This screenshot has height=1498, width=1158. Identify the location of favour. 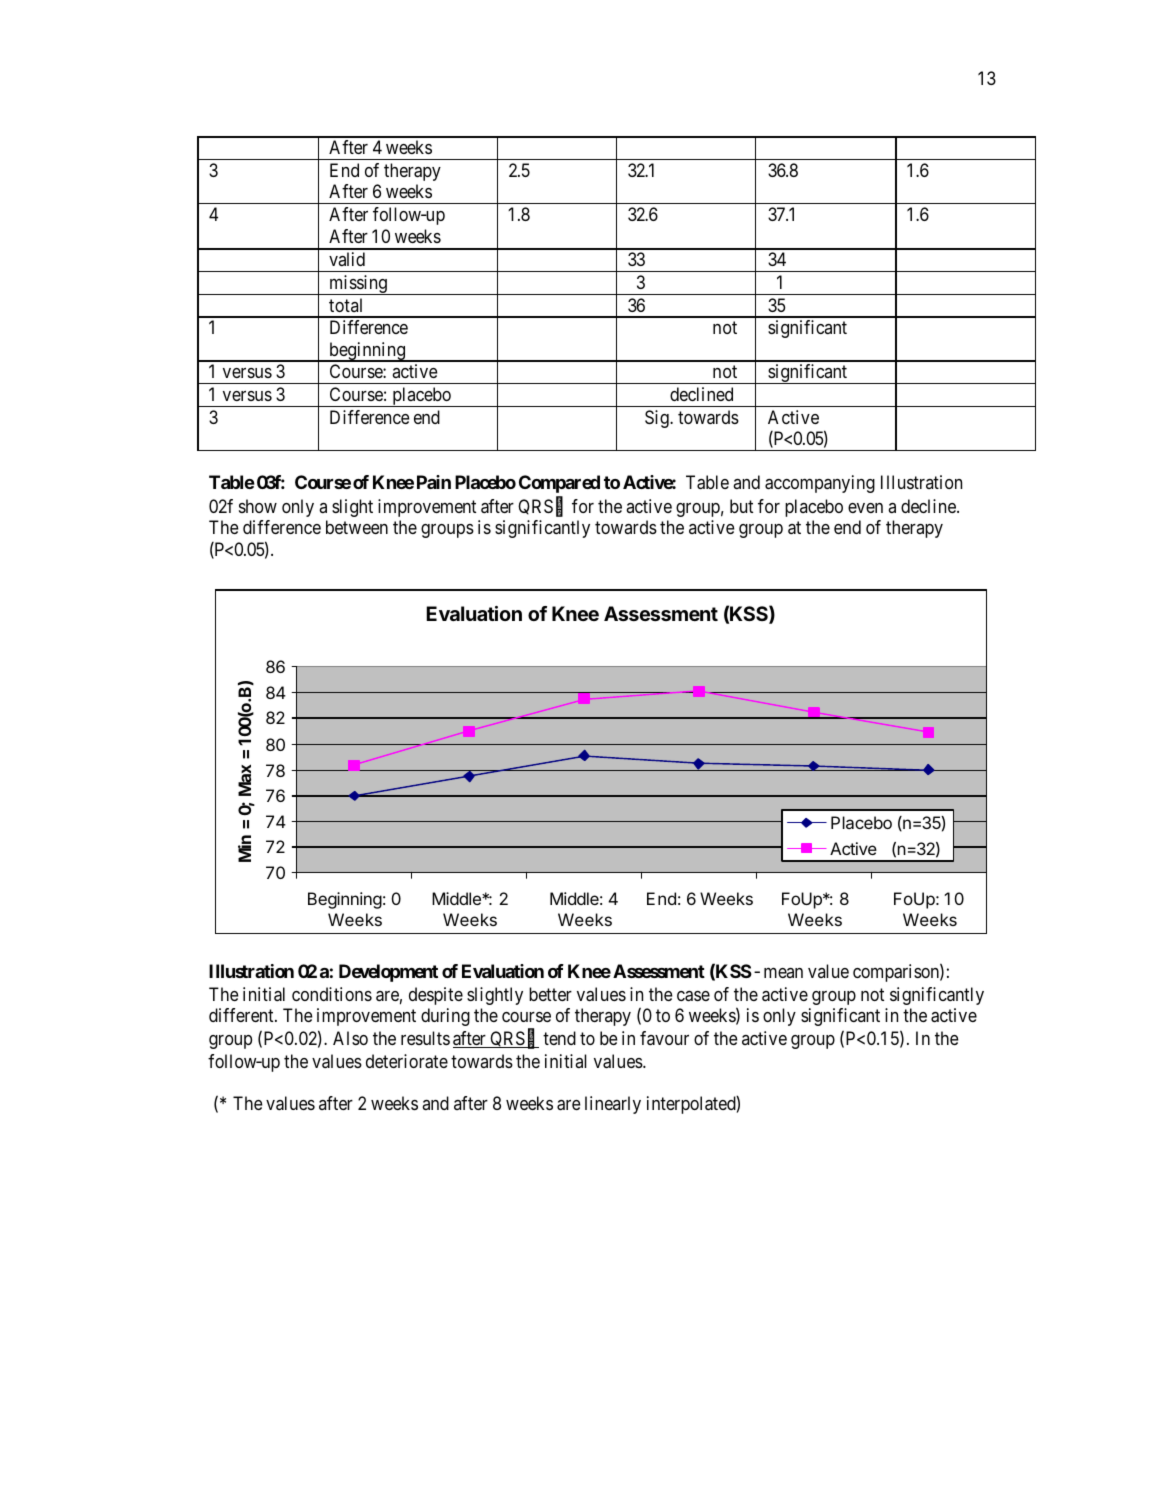
(664, 1038).
